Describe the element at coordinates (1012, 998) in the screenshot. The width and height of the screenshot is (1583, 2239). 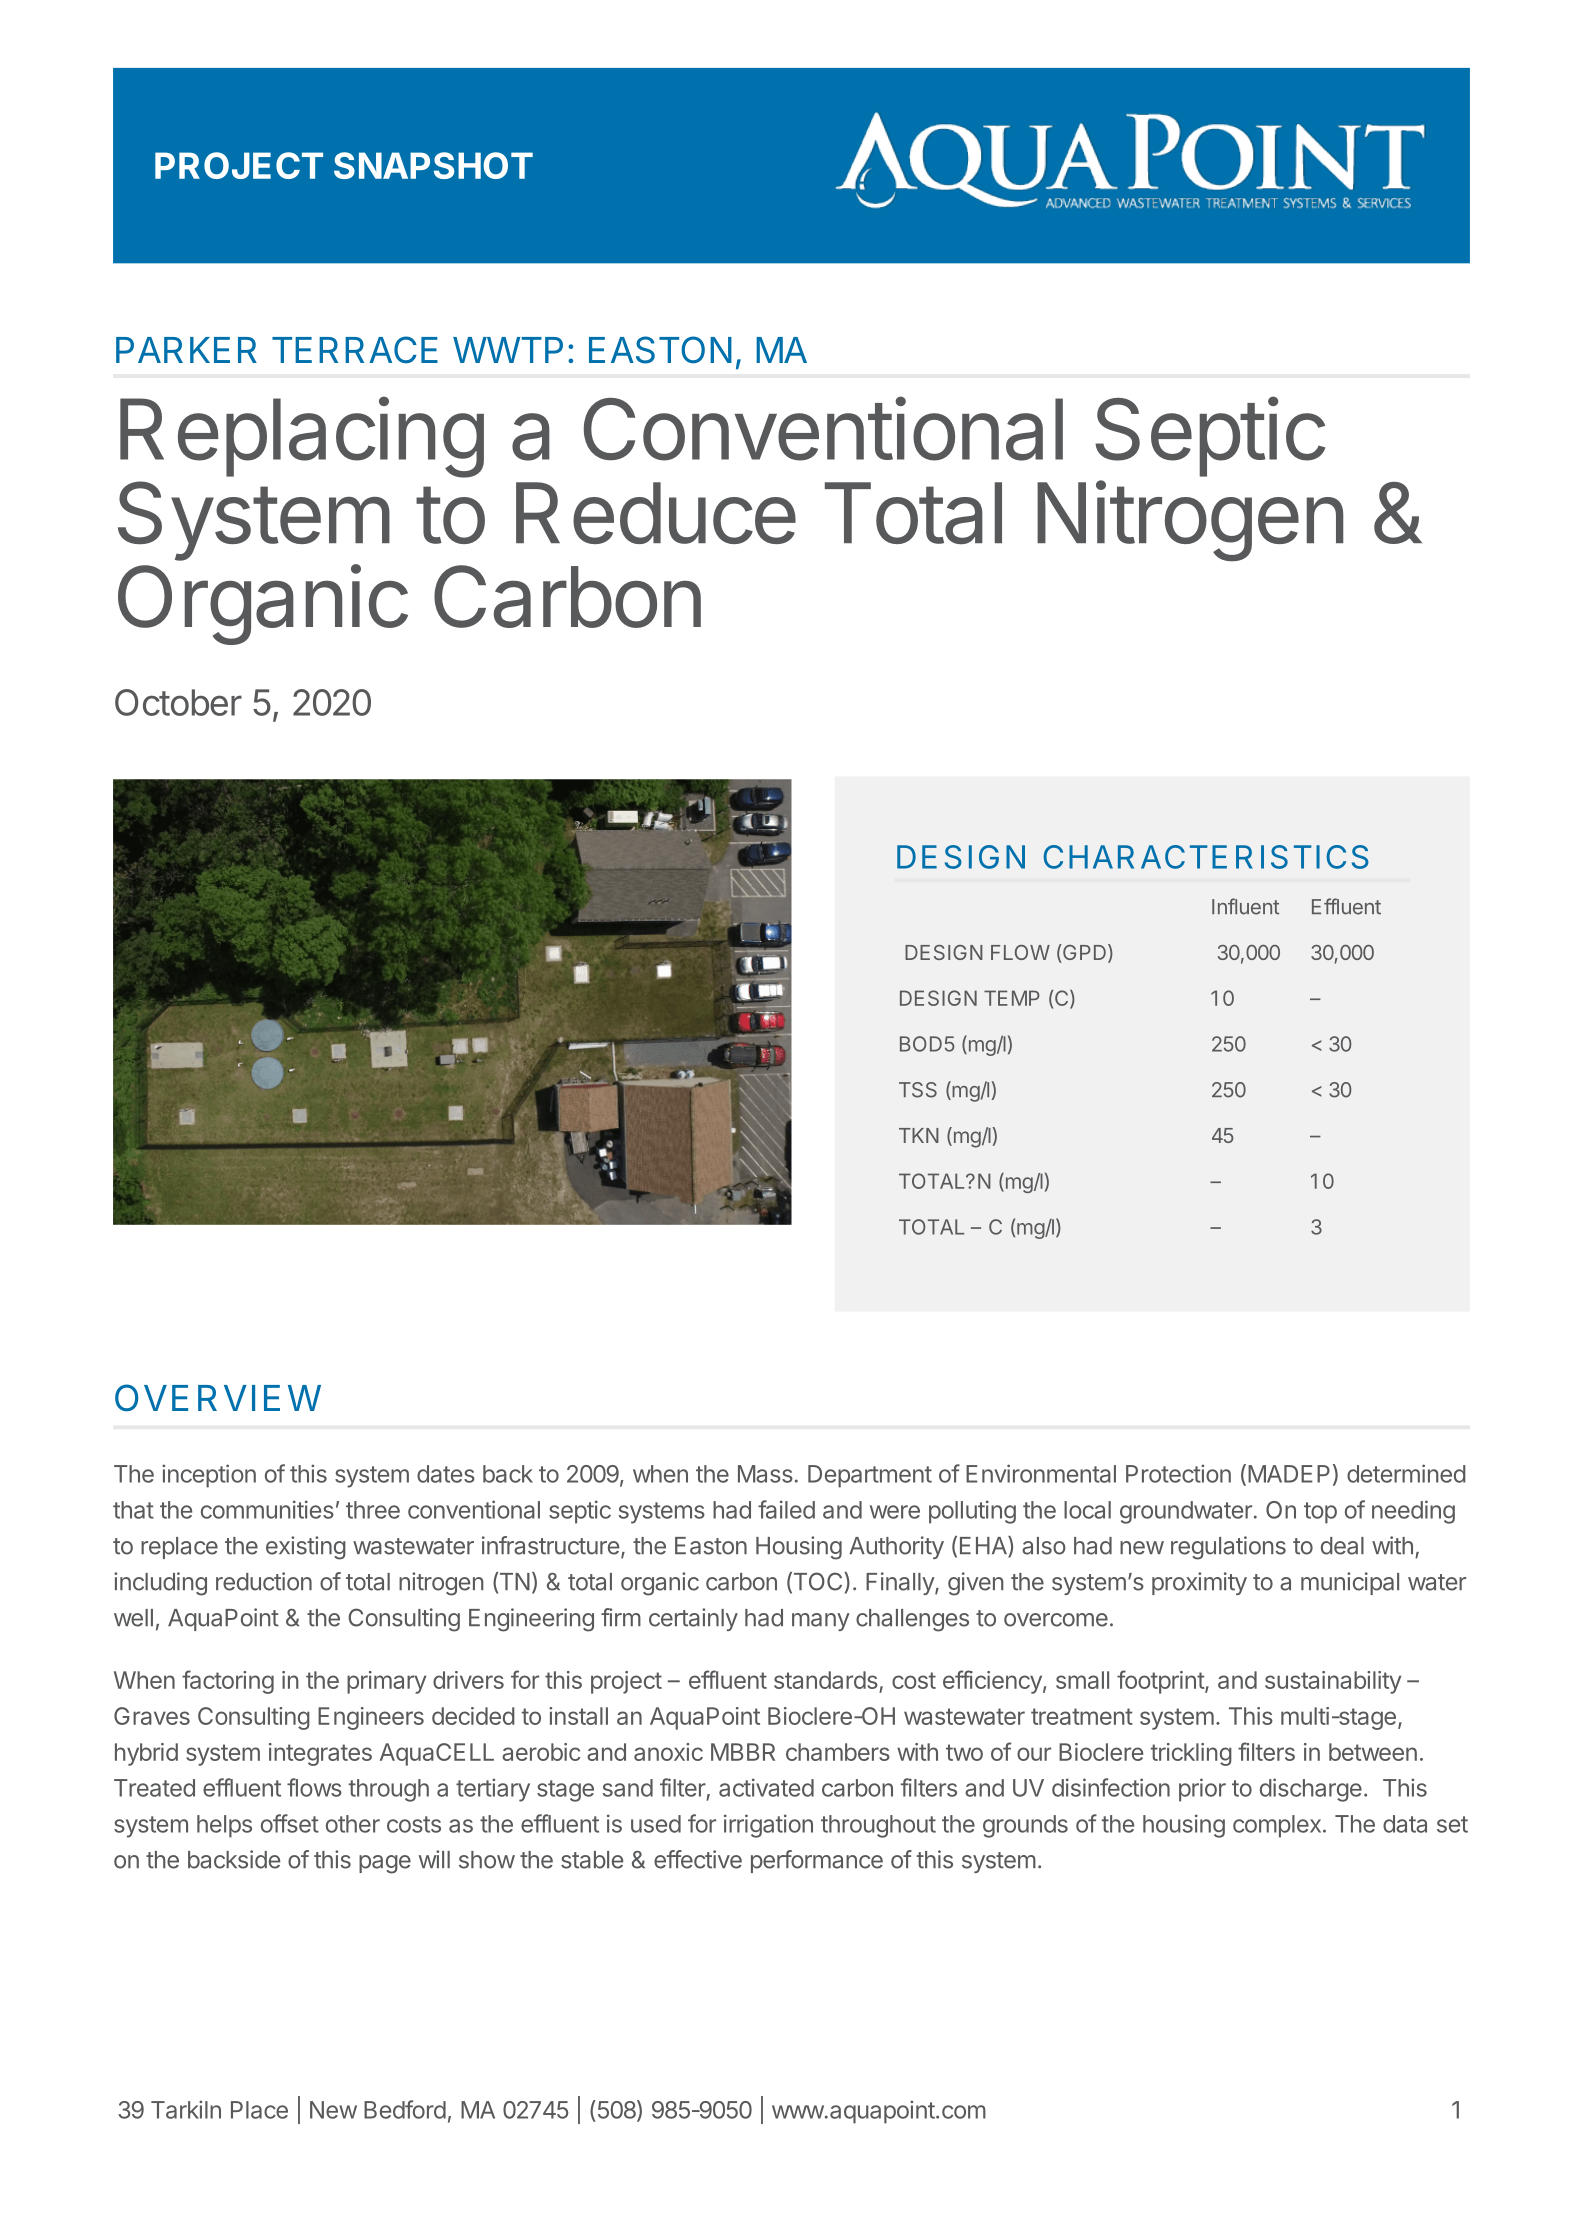
I see `TEMP` at that location.
